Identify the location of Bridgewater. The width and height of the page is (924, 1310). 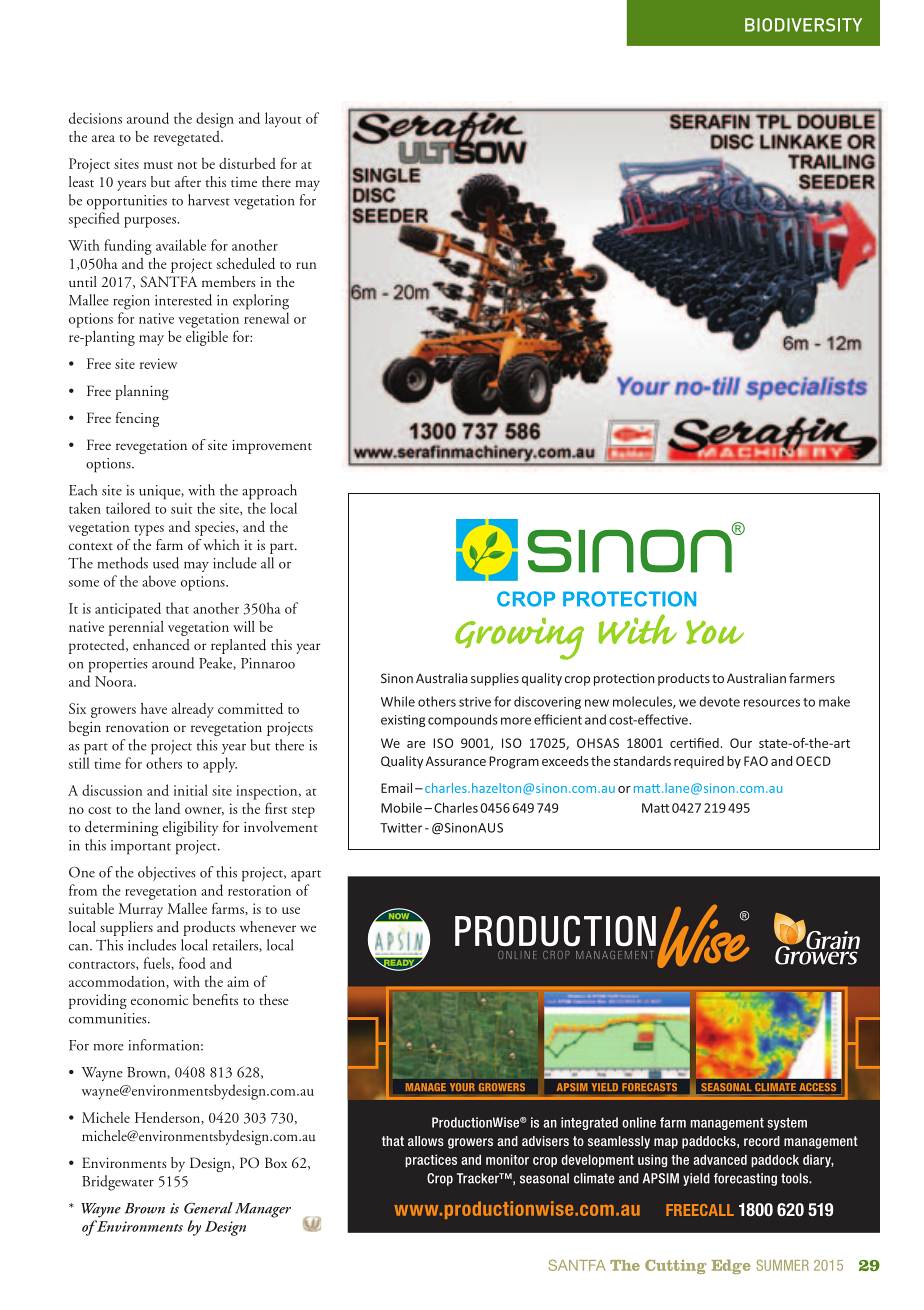
(118, 1183).
